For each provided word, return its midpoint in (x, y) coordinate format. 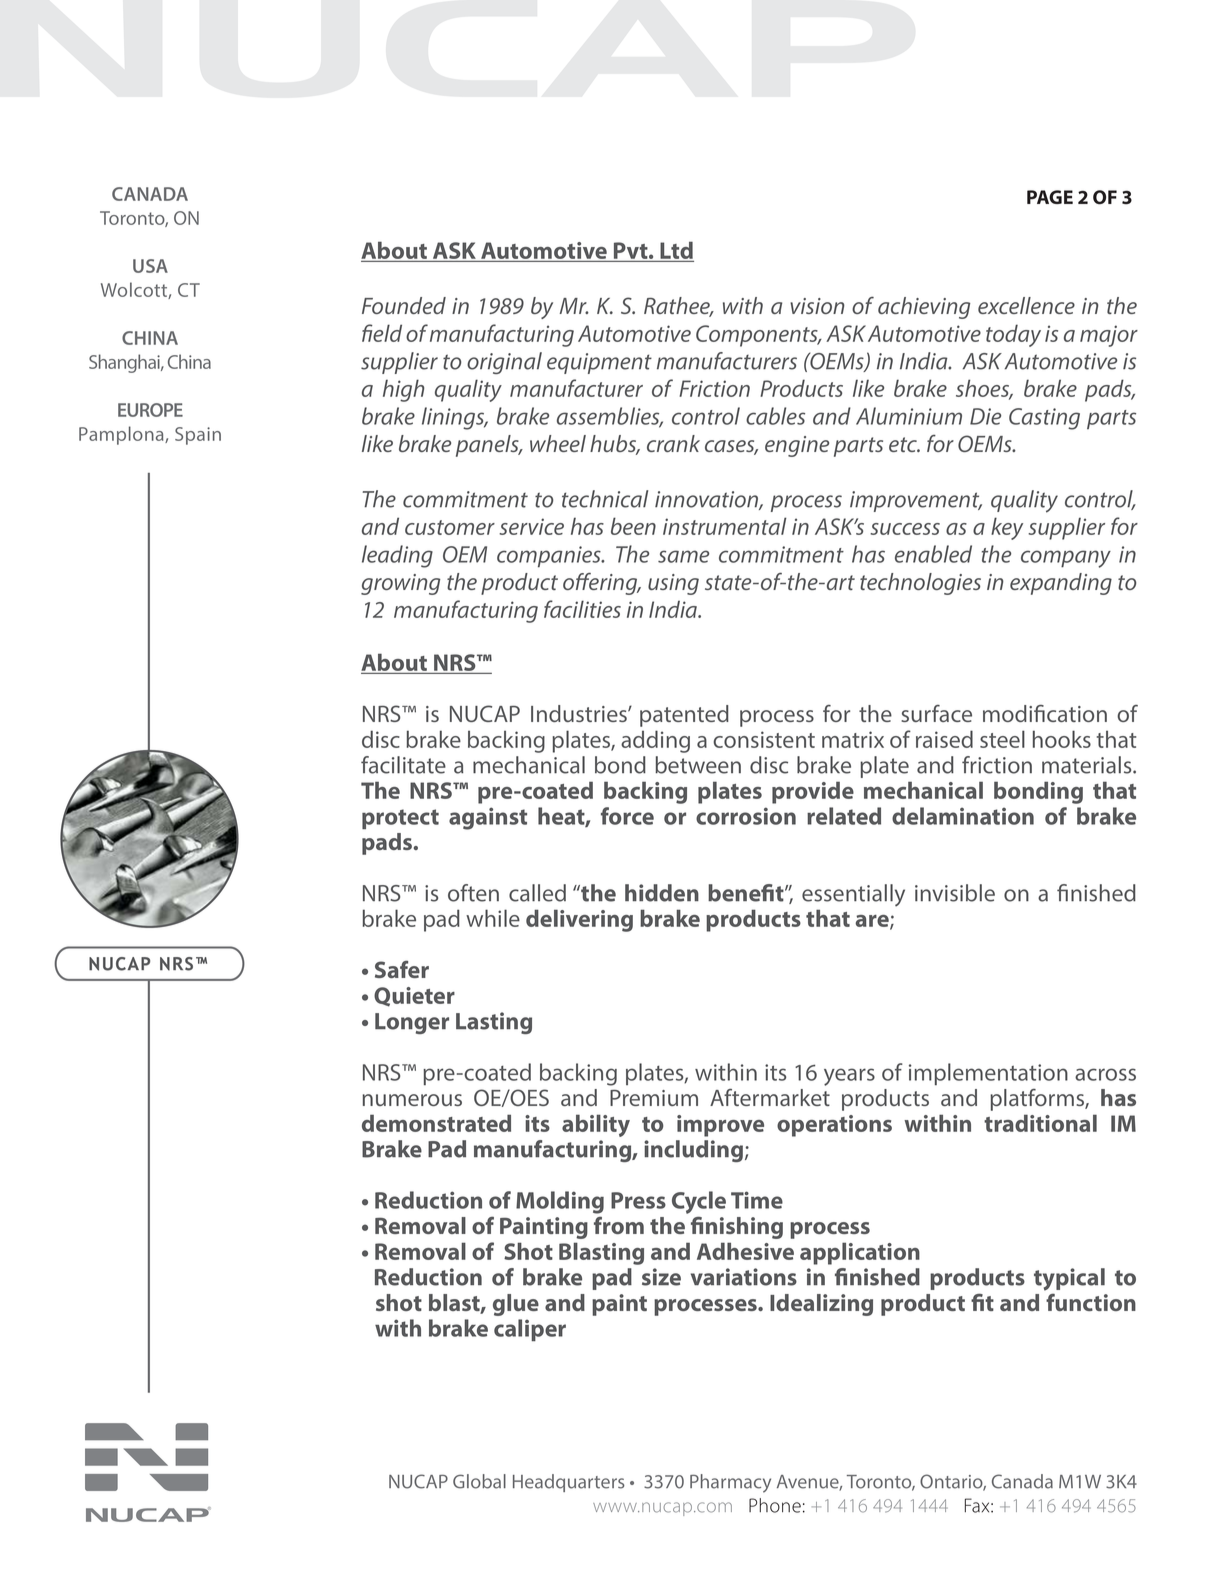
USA (150, 266)
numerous (412, 1100)
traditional (1040, 1123)
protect (400, 819)
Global (479, 1481)
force (627, 816)
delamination (963, 816)
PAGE (1050, 197)
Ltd (676, 251)
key (1007, 528)
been (633, 526)
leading (397, 556)
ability (596, 1125)
